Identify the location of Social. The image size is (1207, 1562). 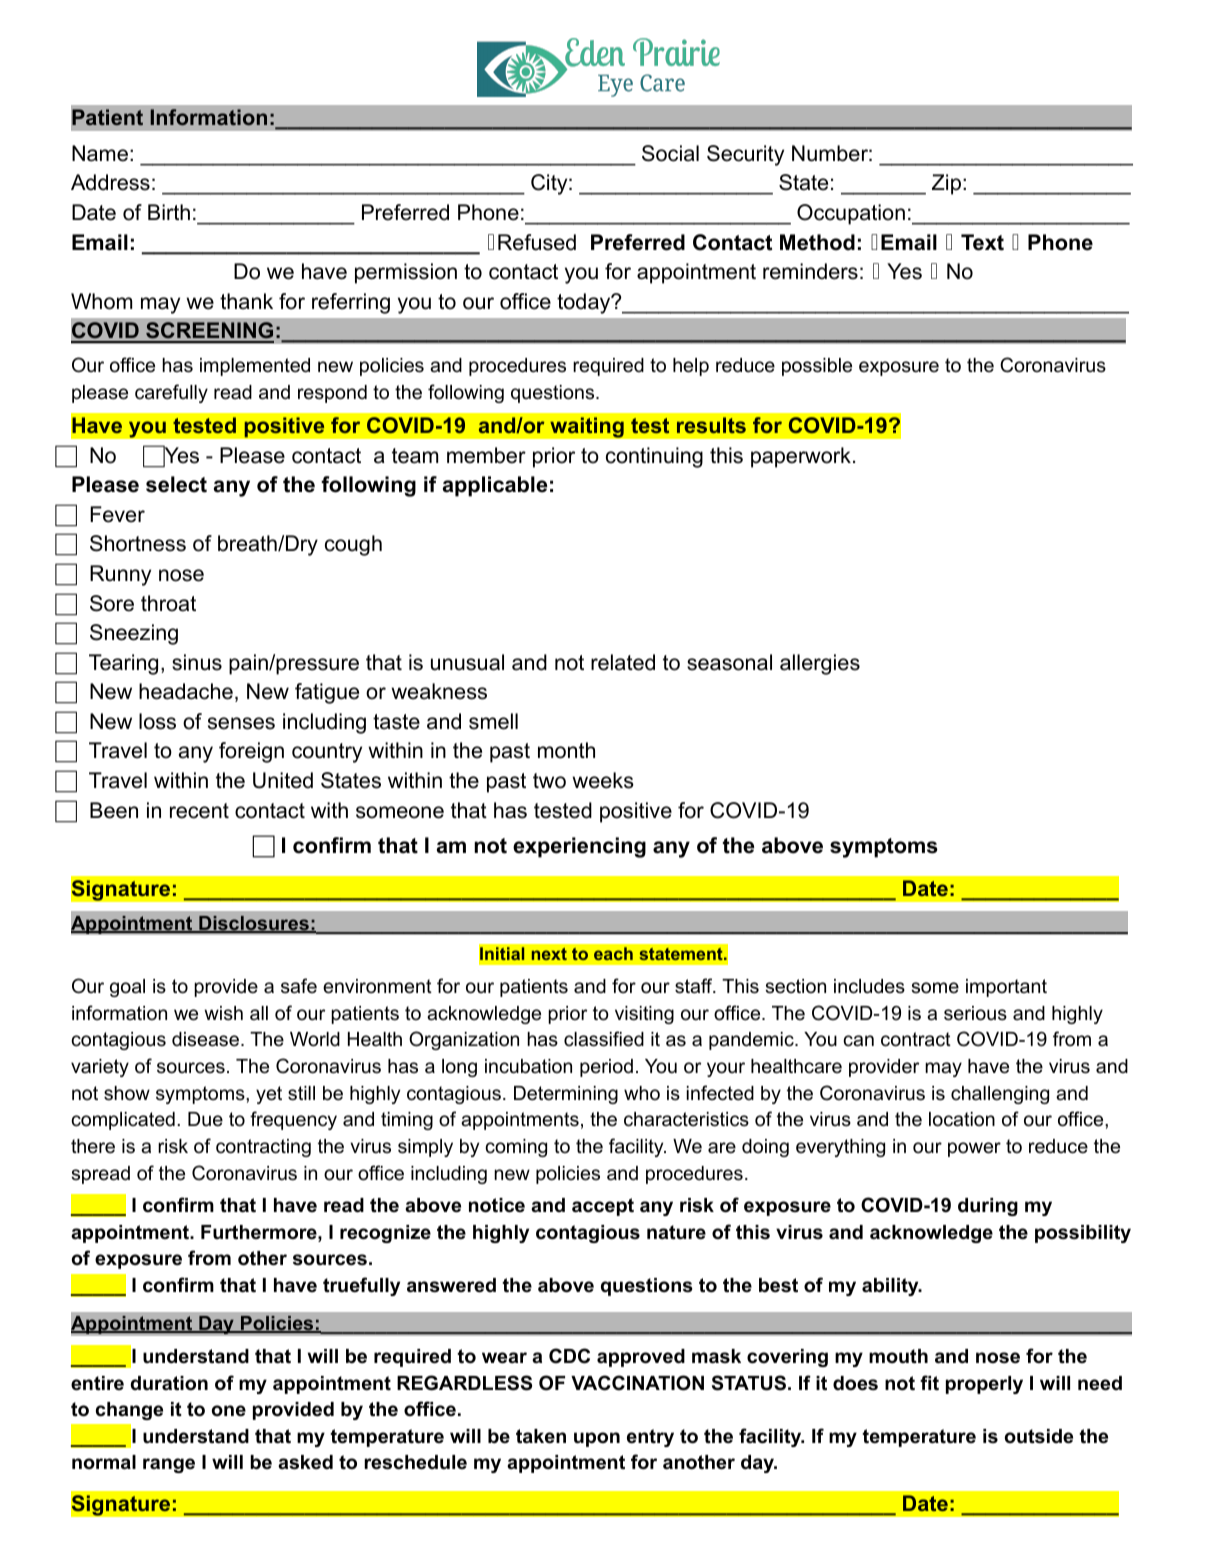
(670, 153).
